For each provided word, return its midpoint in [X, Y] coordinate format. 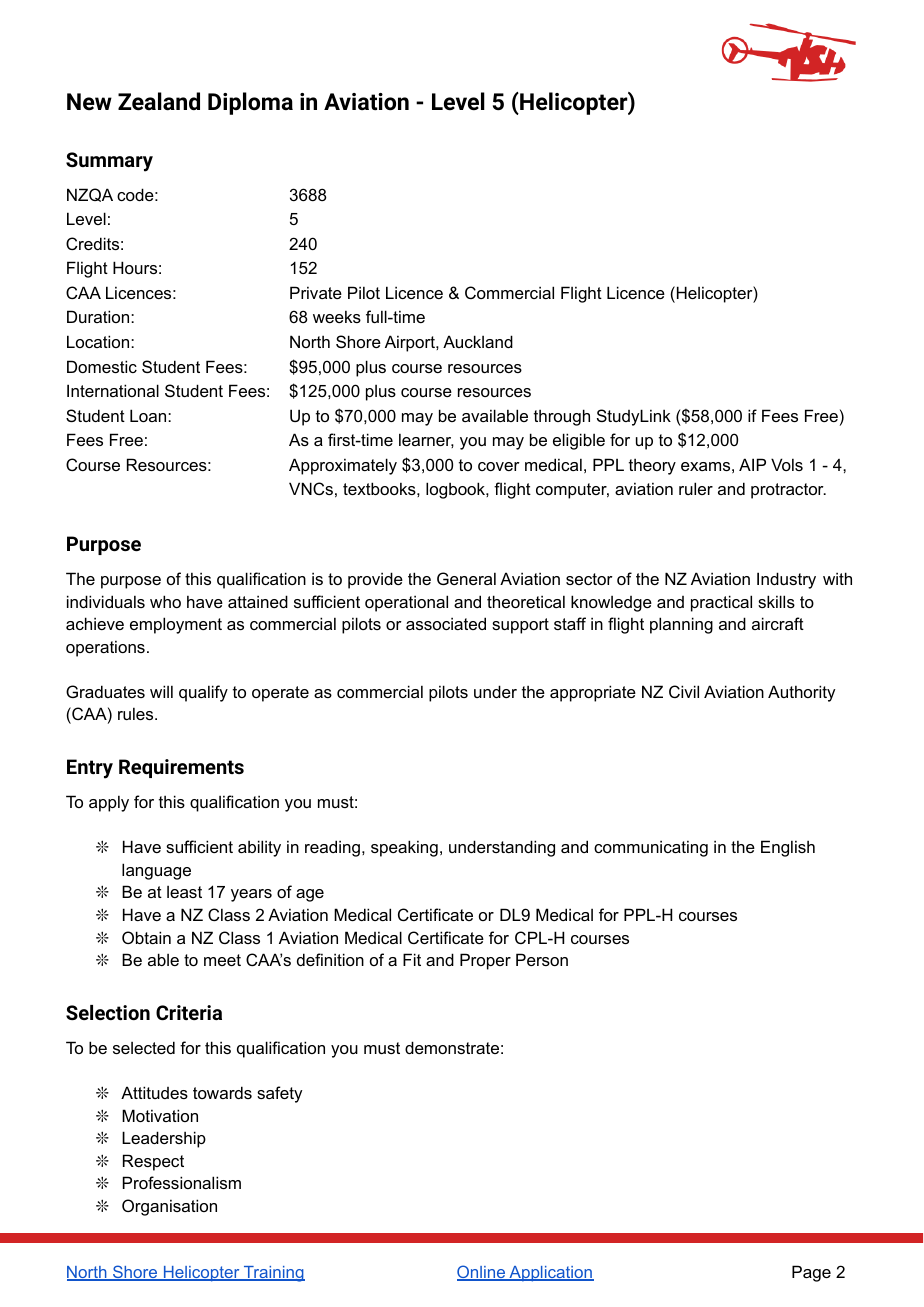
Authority [801, 693]
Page [811, 1273]
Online [482, 1273]
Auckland [478, 341]
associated [446, 623]
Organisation [169, 1207]
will [161, 691]
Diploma [250, 103]
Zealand [159, 101]
